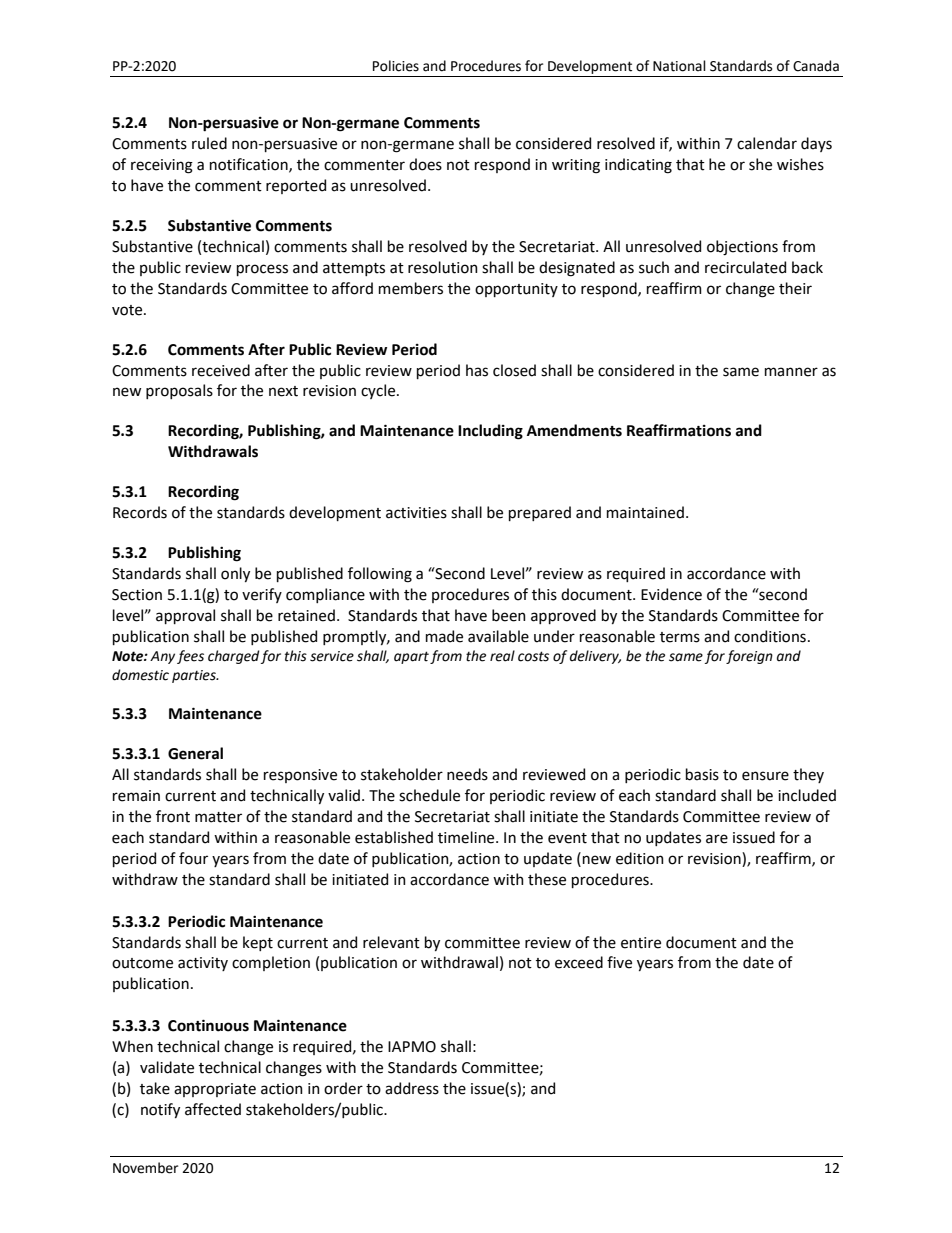  I want to click on Records, so click(140, 512).
